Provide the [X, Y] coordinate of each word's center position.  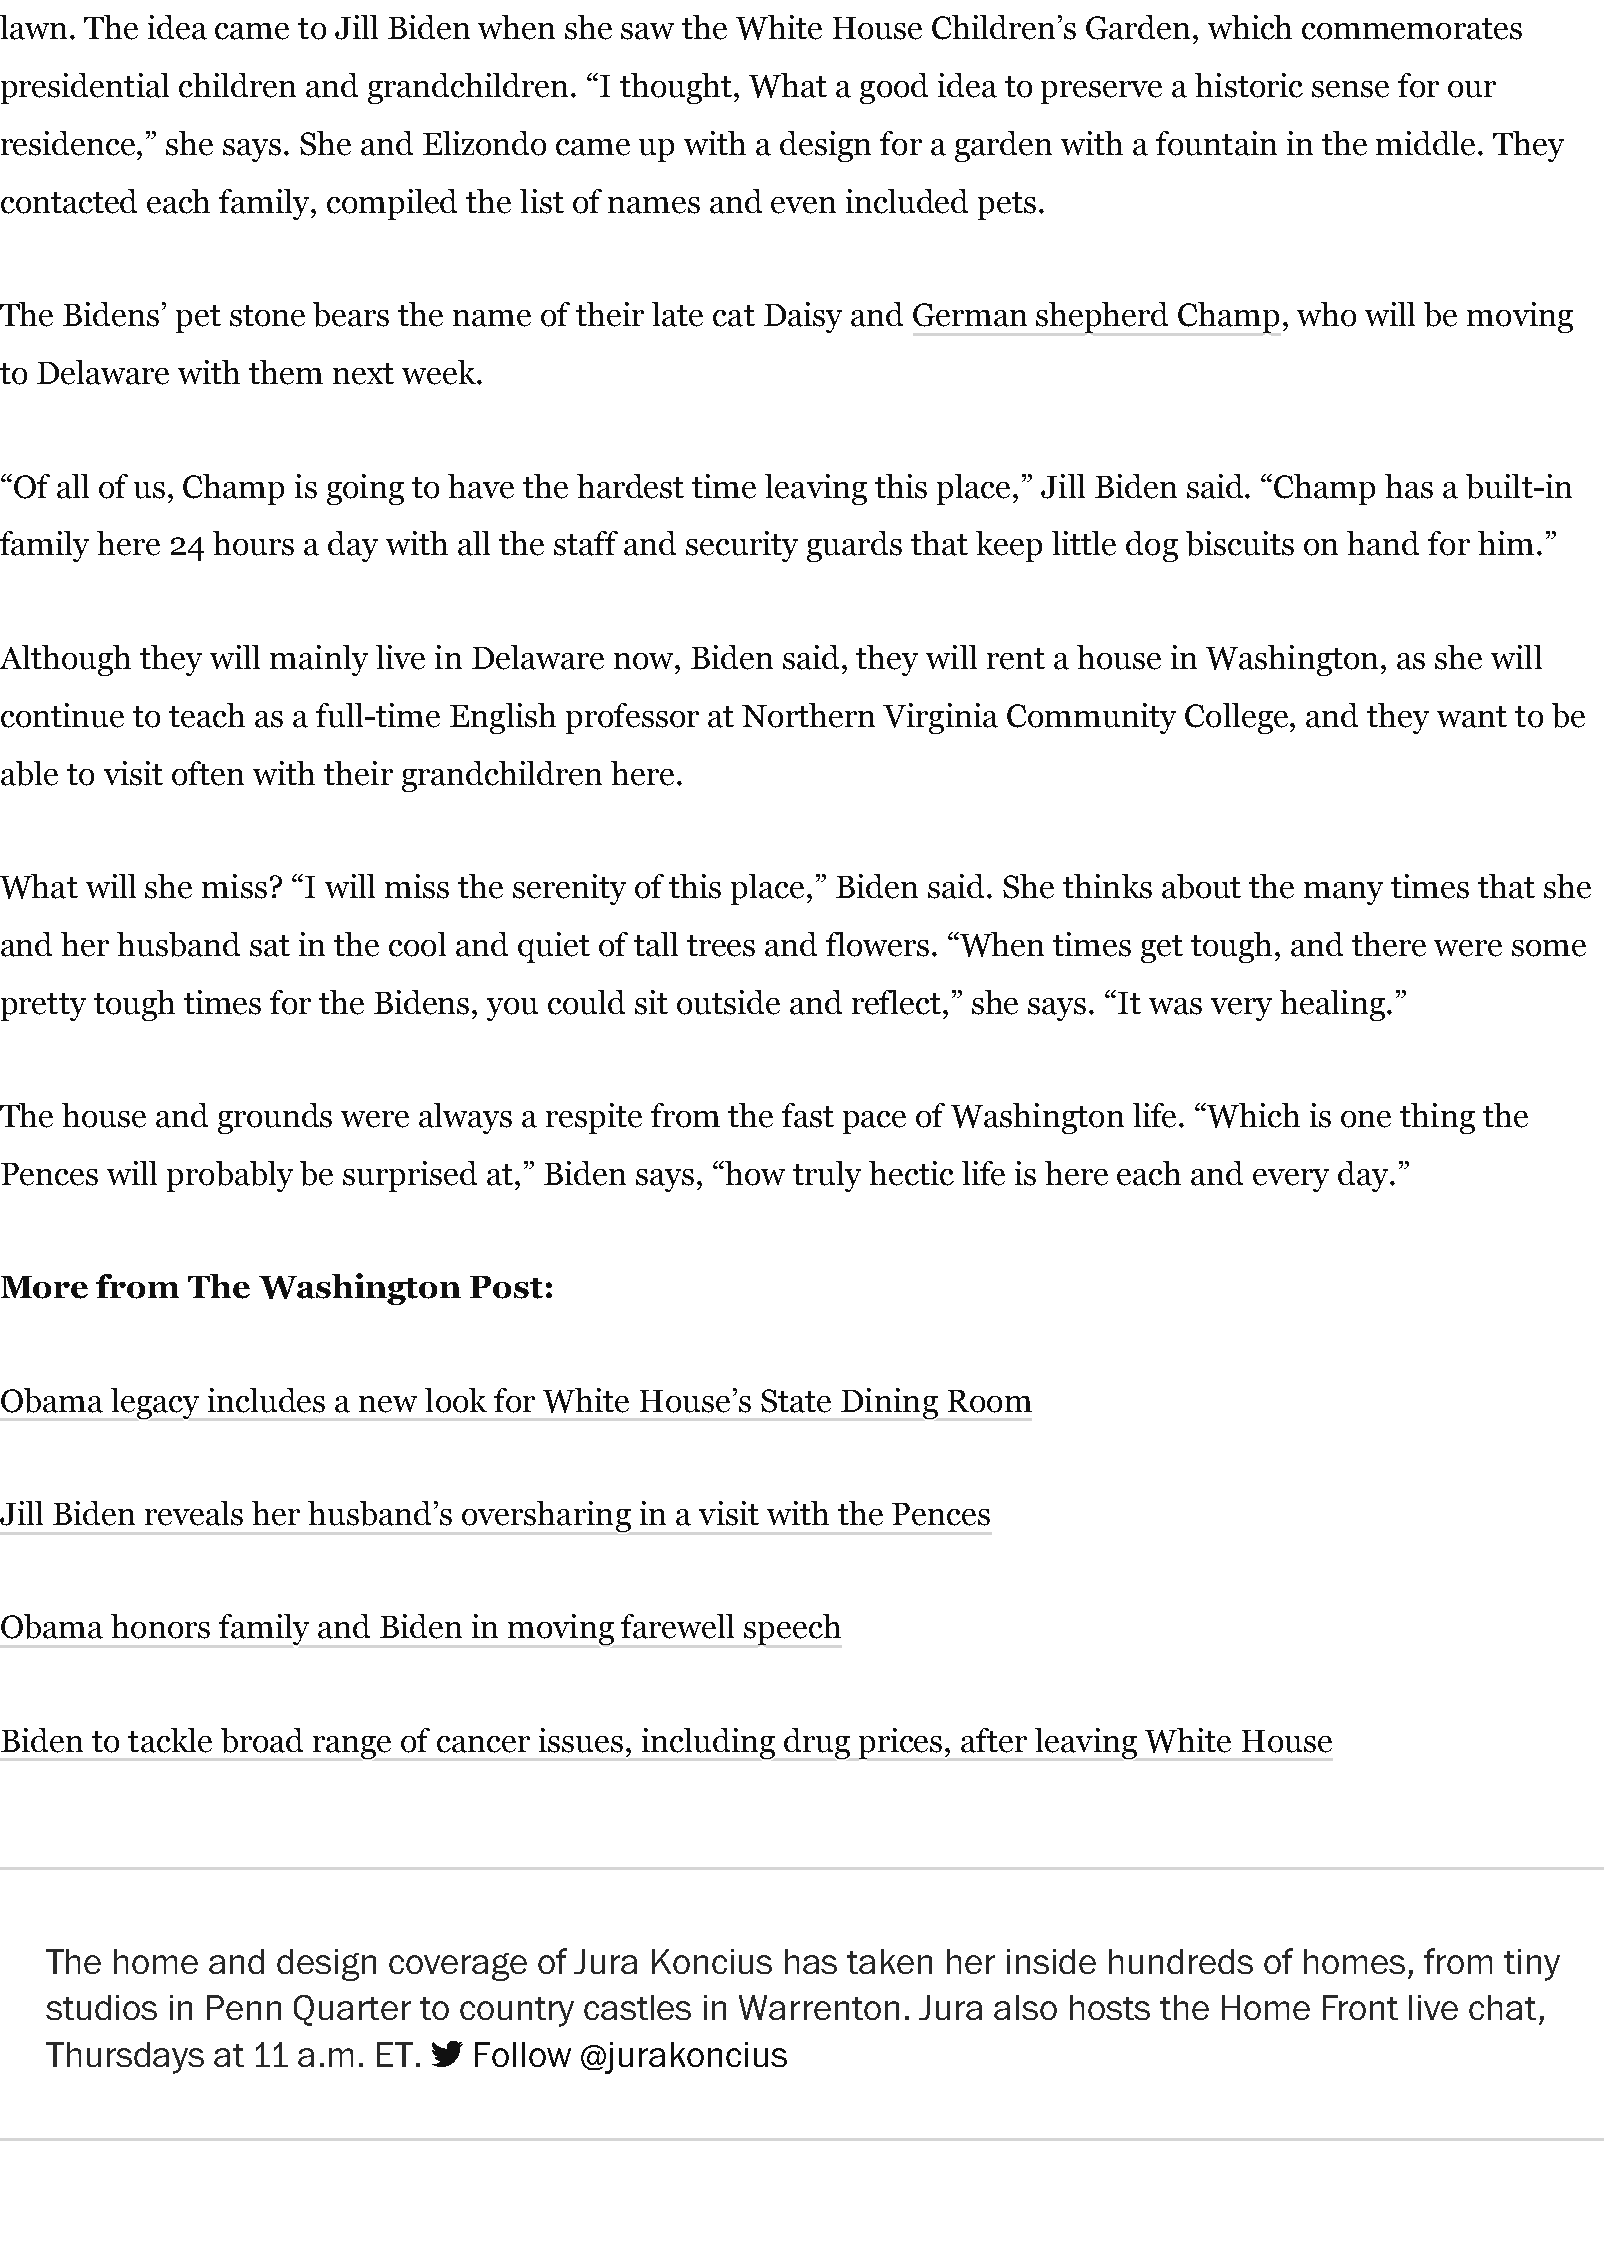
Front [1360, 2007]
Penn [244, 2007]
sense [1350, 89]
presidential [85, 88]
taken [889, 1961]
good [894, 88]
